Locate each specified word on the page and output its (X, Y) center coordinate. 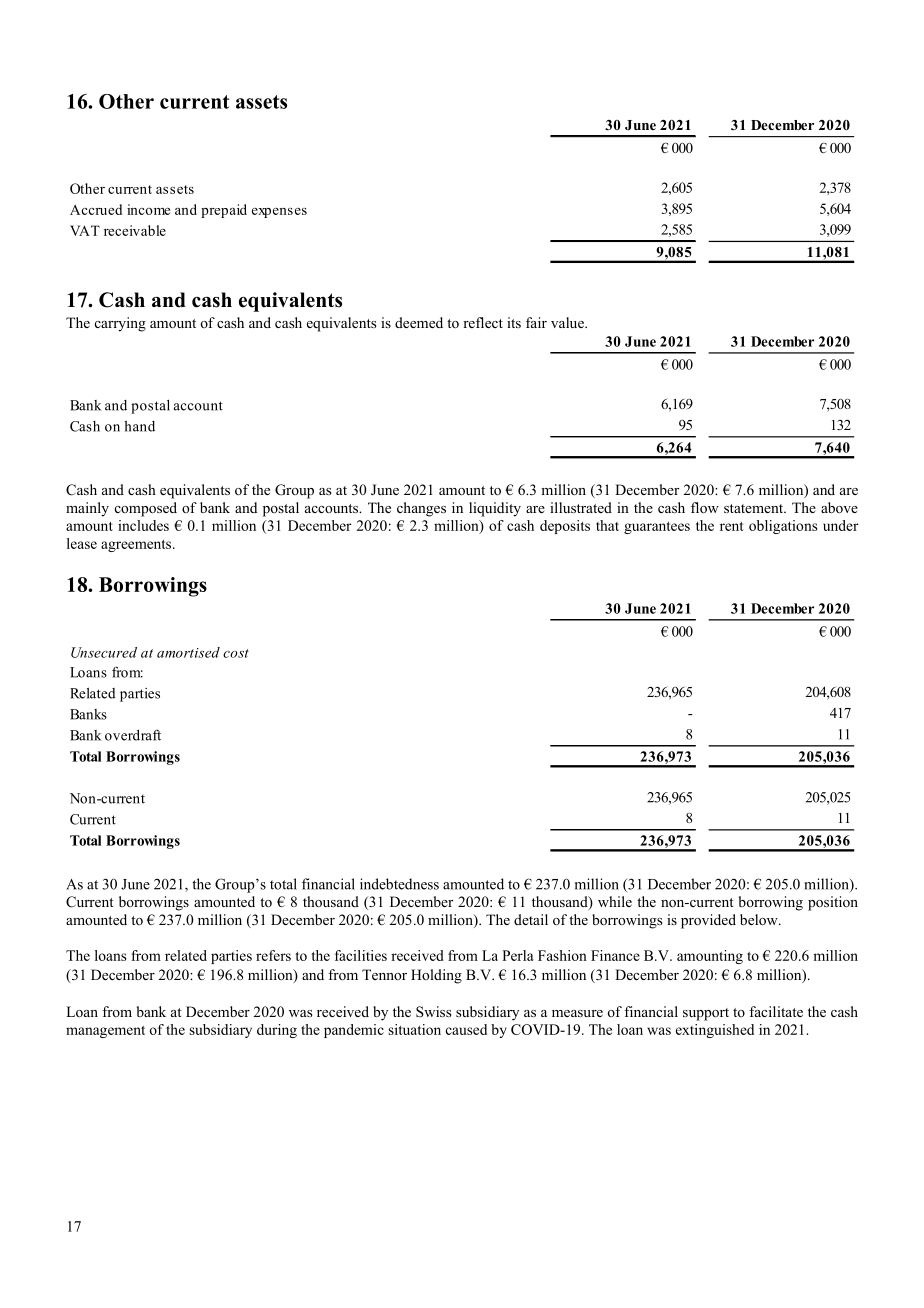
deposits (565, 527)
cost (236, 653)
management (105, 1032)
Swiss (433, 1011)
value (568, 322)
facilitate (776, 1011)
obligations (783, 527)
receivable (135, 230)
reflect (483, 322)
